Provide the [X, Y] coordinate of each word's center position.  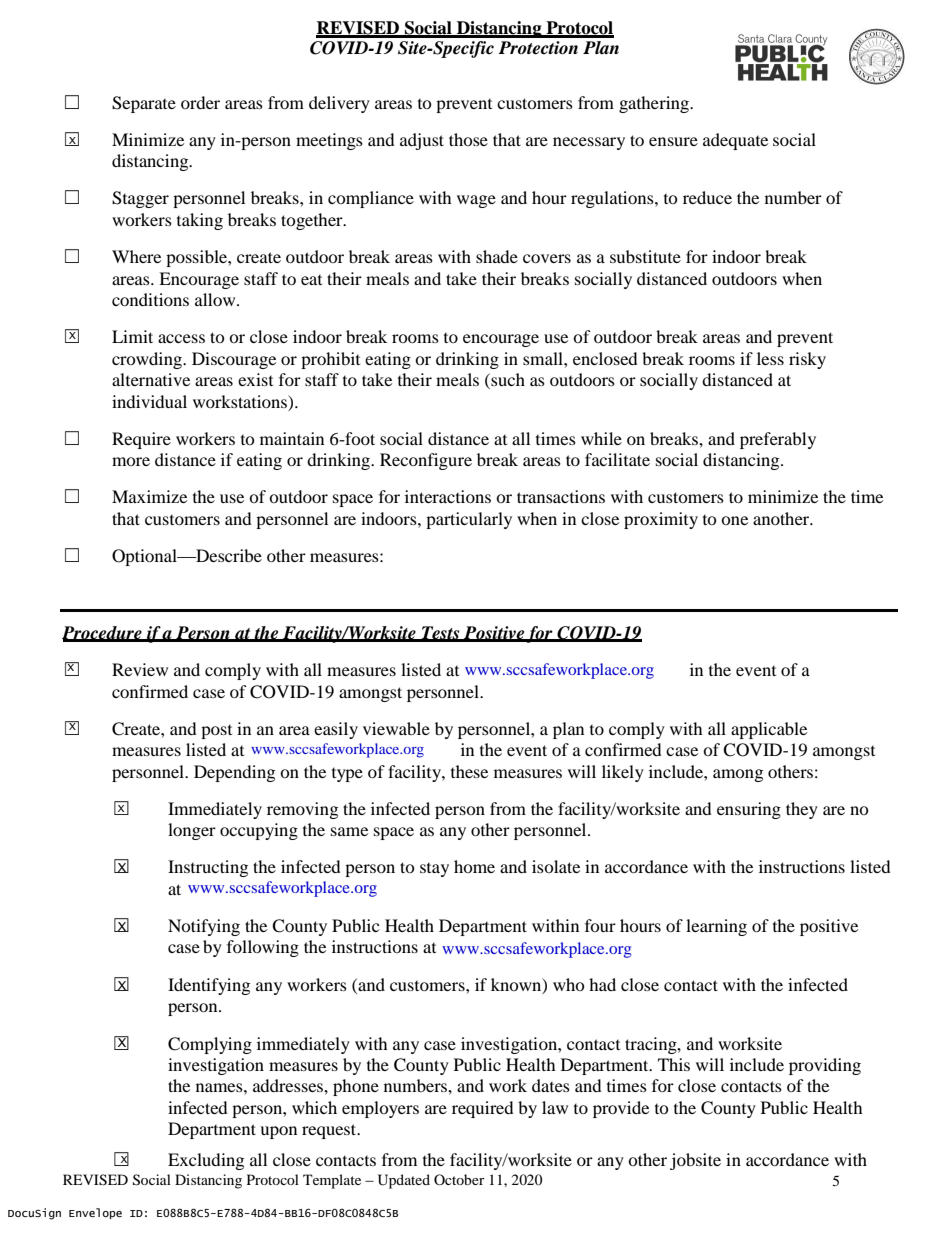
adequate [735, 141]
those [468, 139]
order [200, 102]
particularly [469, 520]
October [459, 1179]
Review [140, 669]
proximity [661, 520]
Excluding [206, 1161]
